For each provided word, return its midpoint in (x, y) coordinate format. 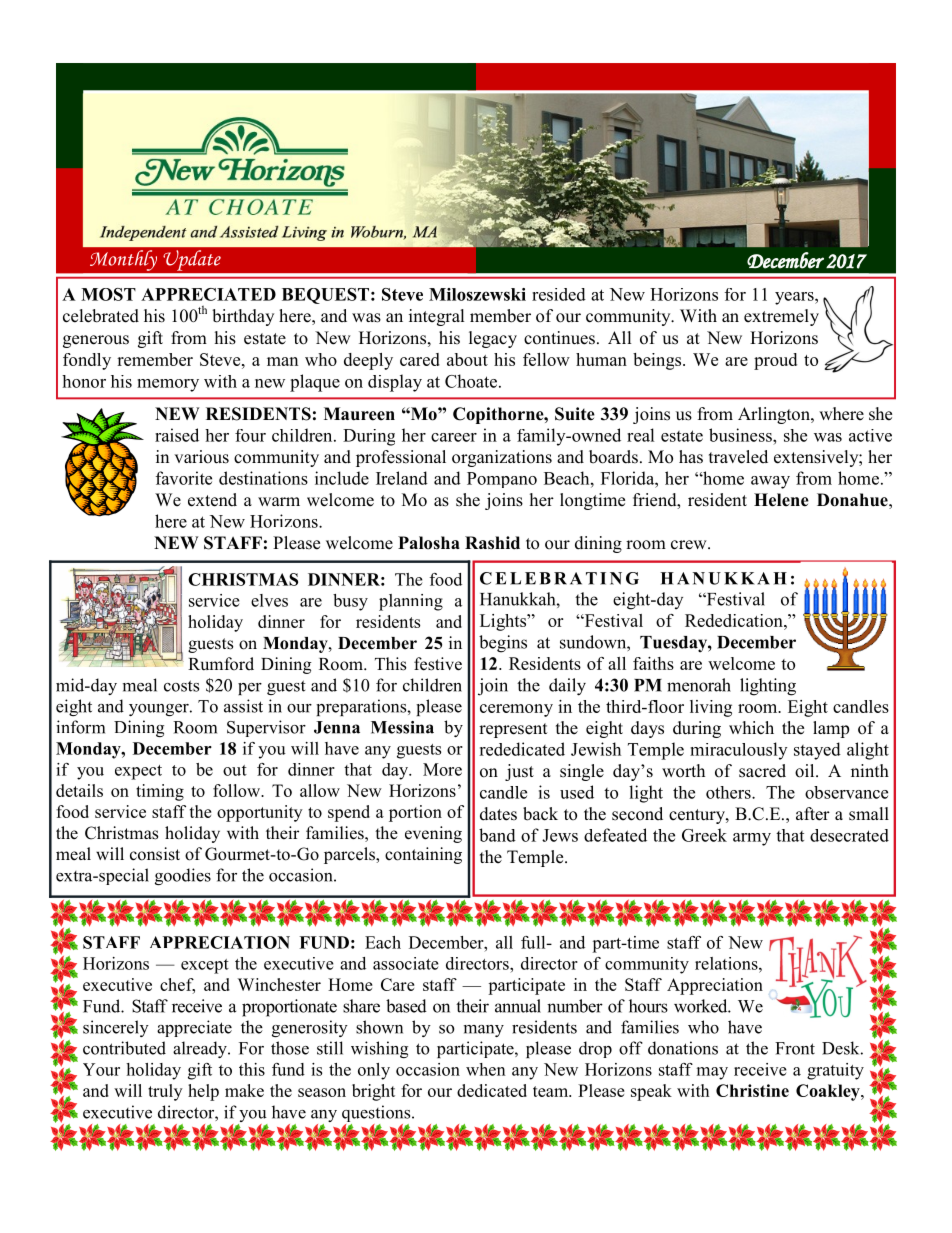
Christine (752, 1090)
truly (165, 1092)
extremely (781, 317)
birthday (243, 317)
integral (437, 317)
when (486, 1069)
